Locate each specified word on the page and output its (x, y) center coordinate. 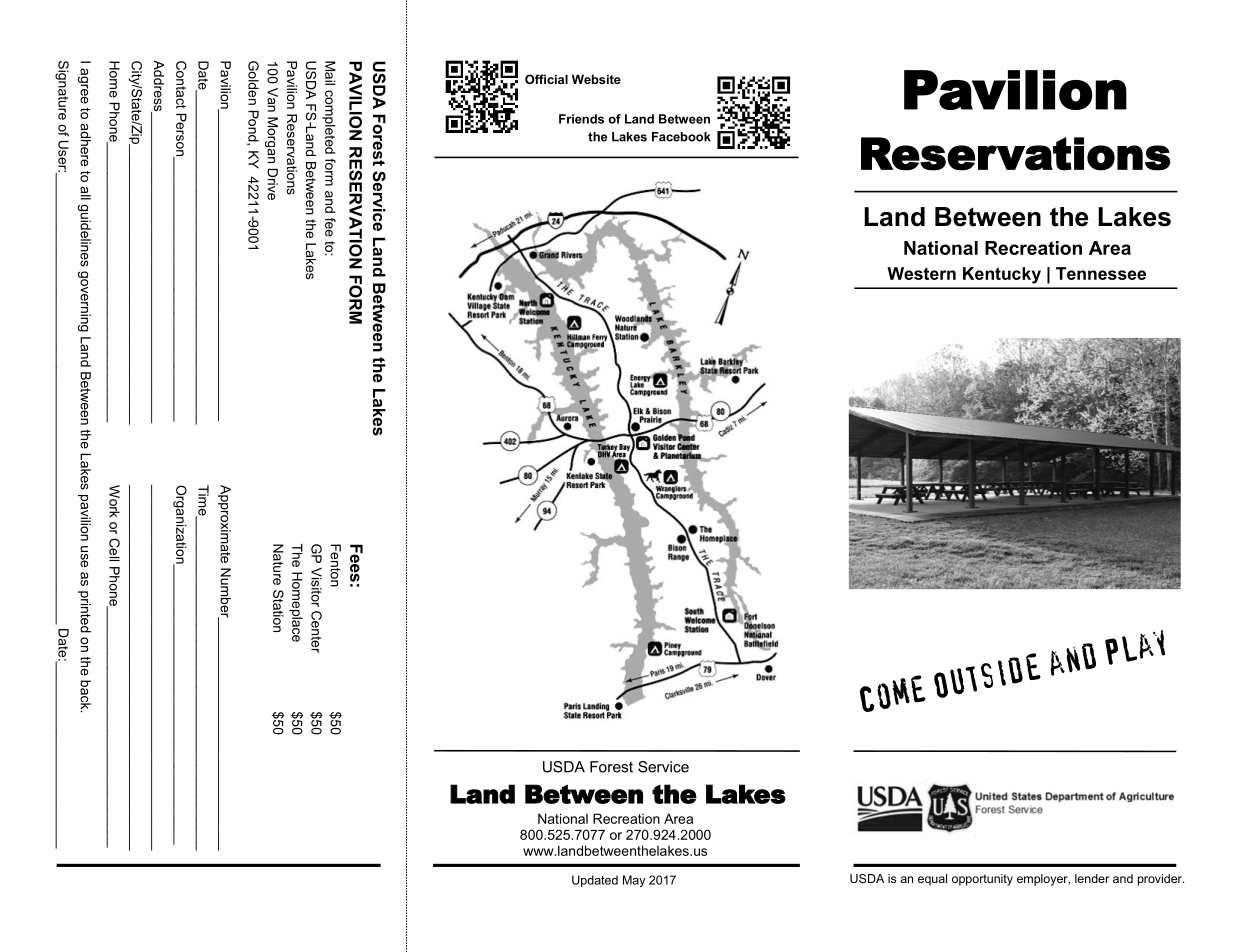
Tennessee (1101, 273)
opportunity (982, 880)
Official (546, 79)
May (634, 881)
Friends (581, 119)
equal (932, 880)
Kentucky (1002, 275)
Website (596, 79)
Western (921, 273)
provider (1161, 880)
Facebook (681, 137)
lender (1092, 878)
